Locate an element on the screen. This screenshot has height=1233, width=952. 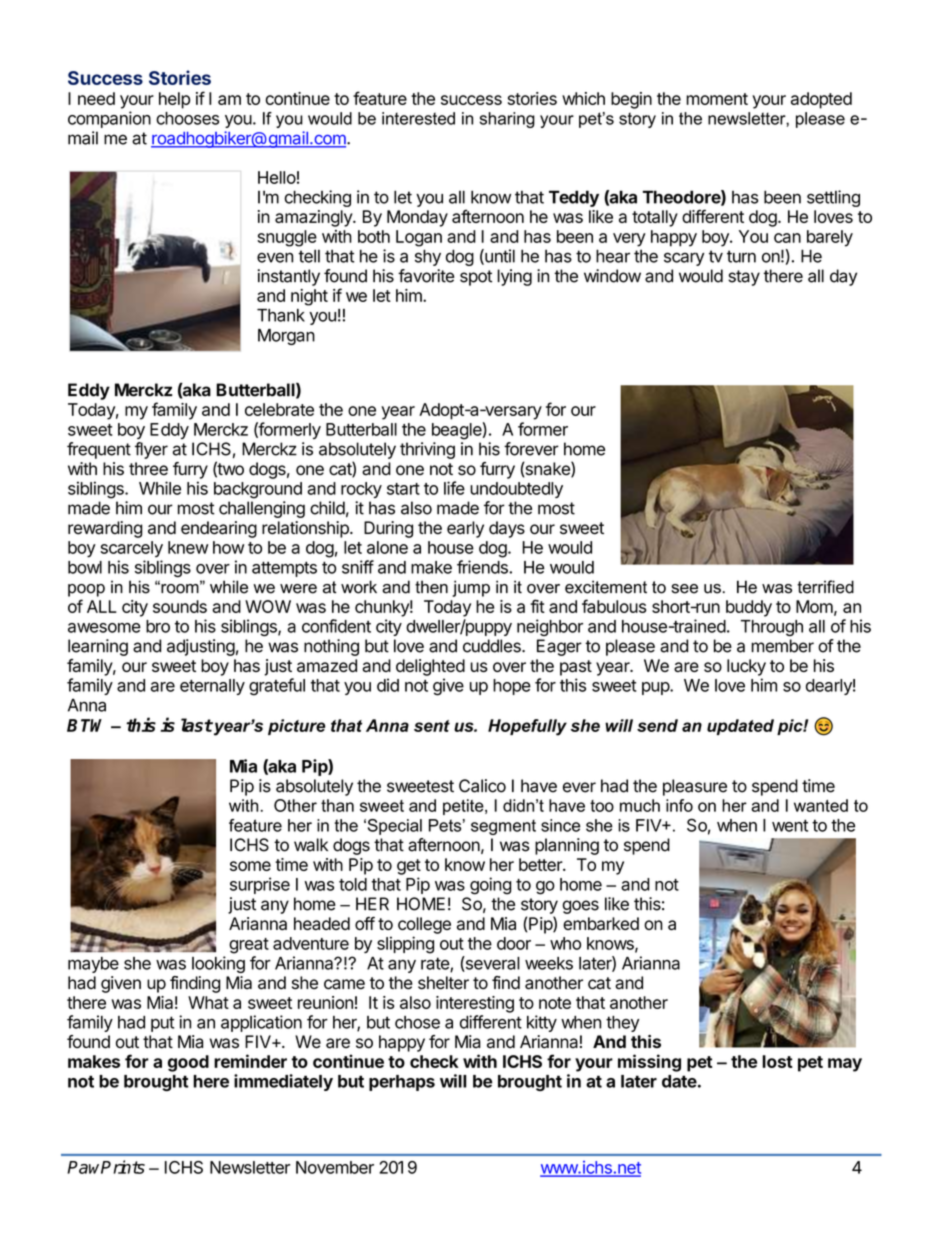
sounds is located at coordinates (180, 606).
